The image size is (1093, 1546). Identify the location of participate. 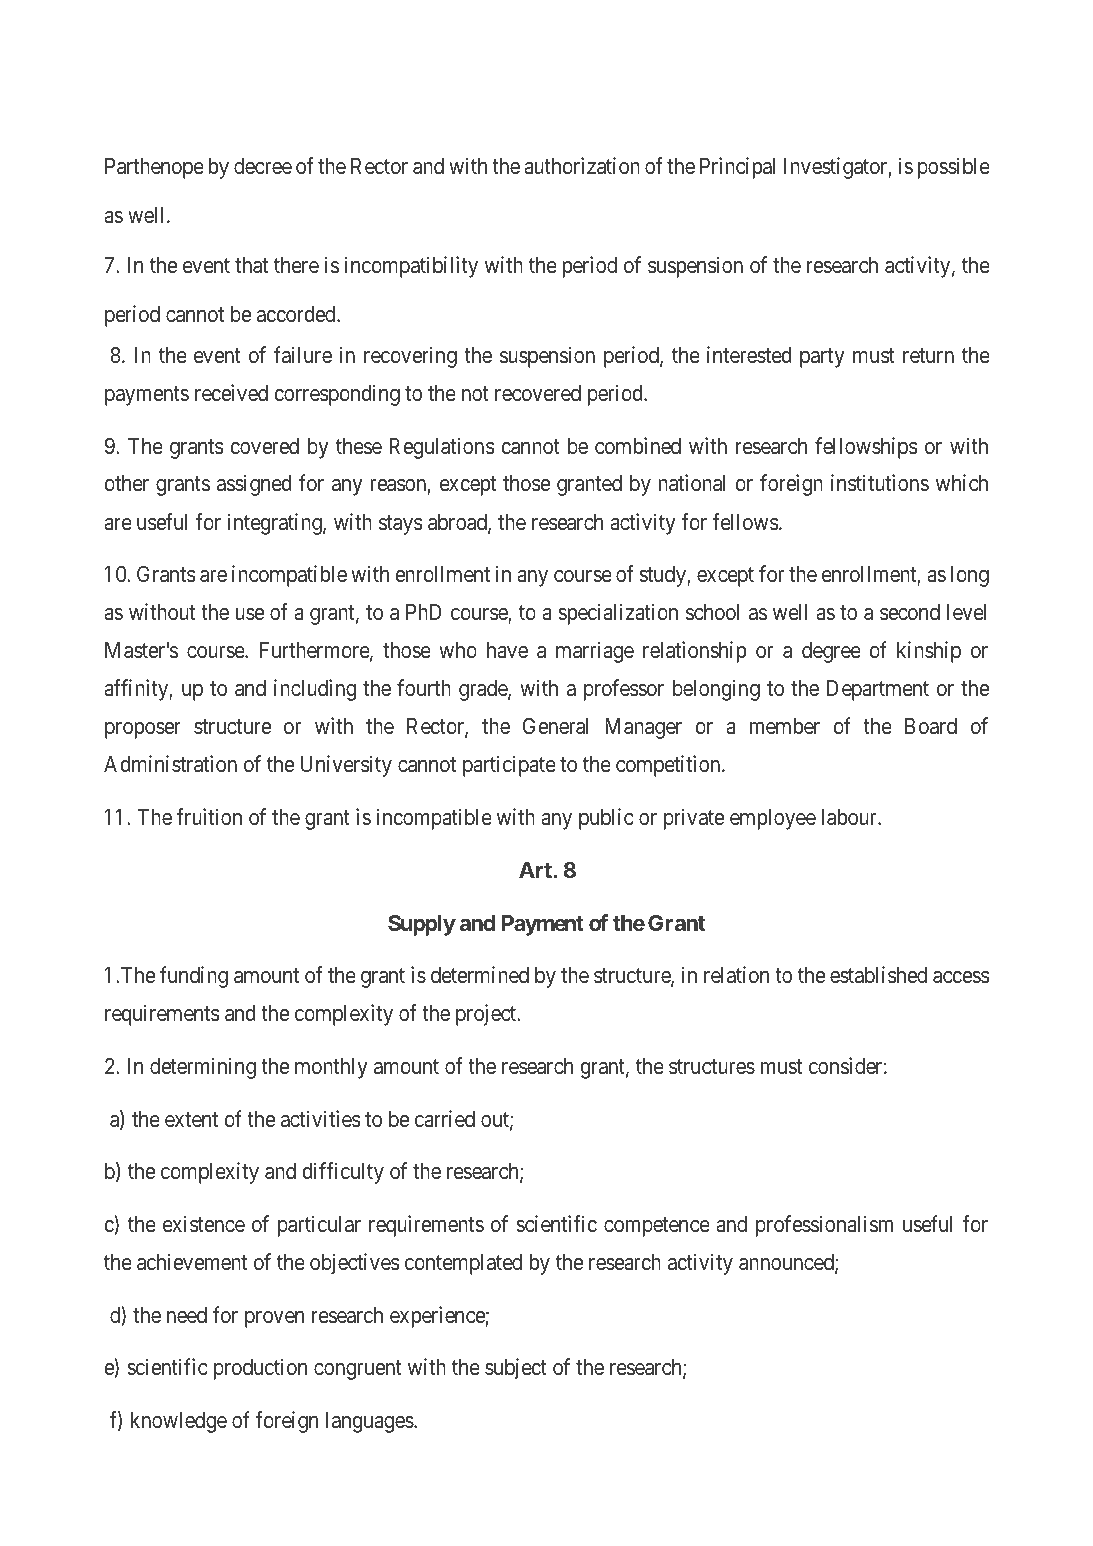
(509, 766).
